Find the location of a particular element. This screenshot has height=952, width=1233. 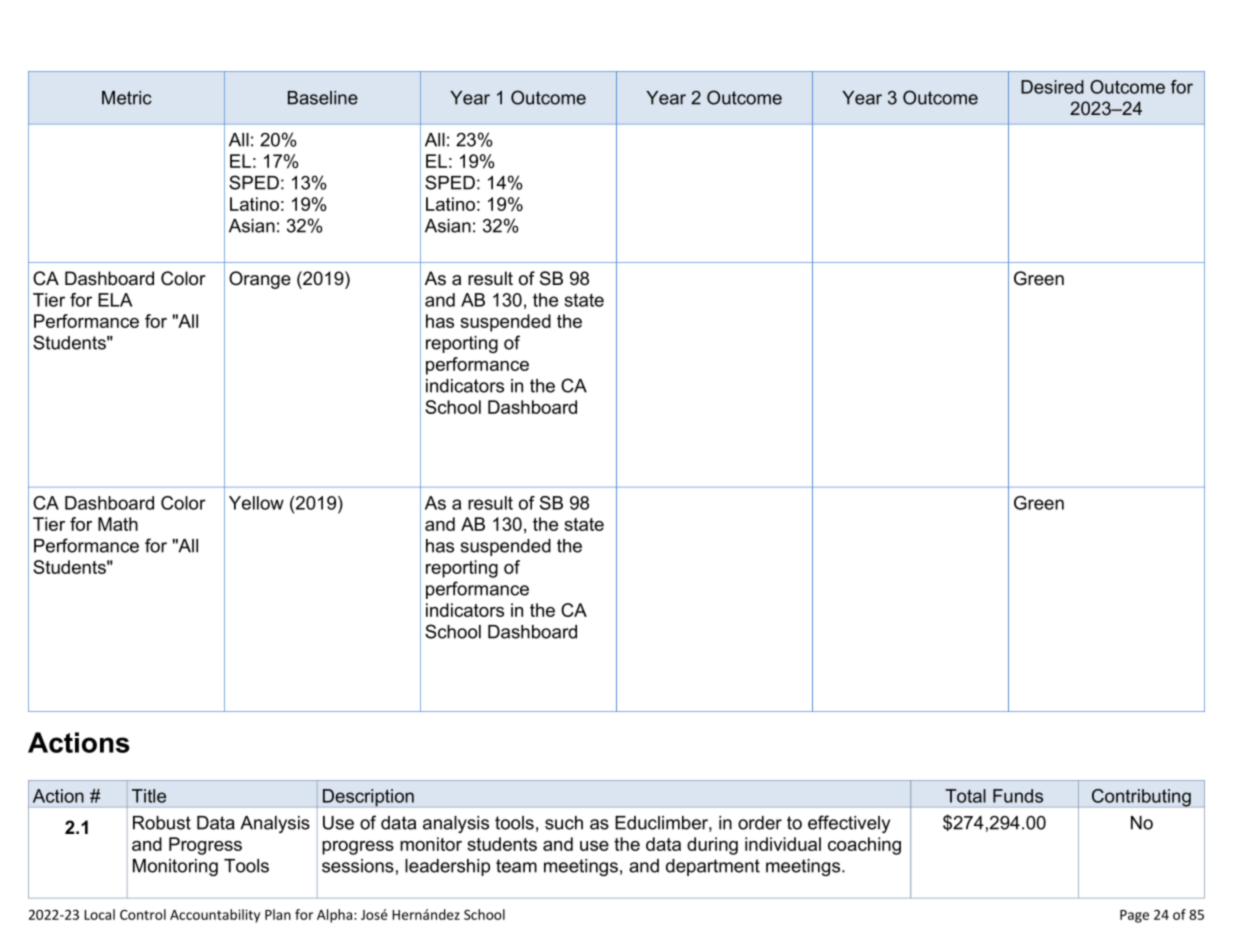

Title is located at coordinates (149, 796).
